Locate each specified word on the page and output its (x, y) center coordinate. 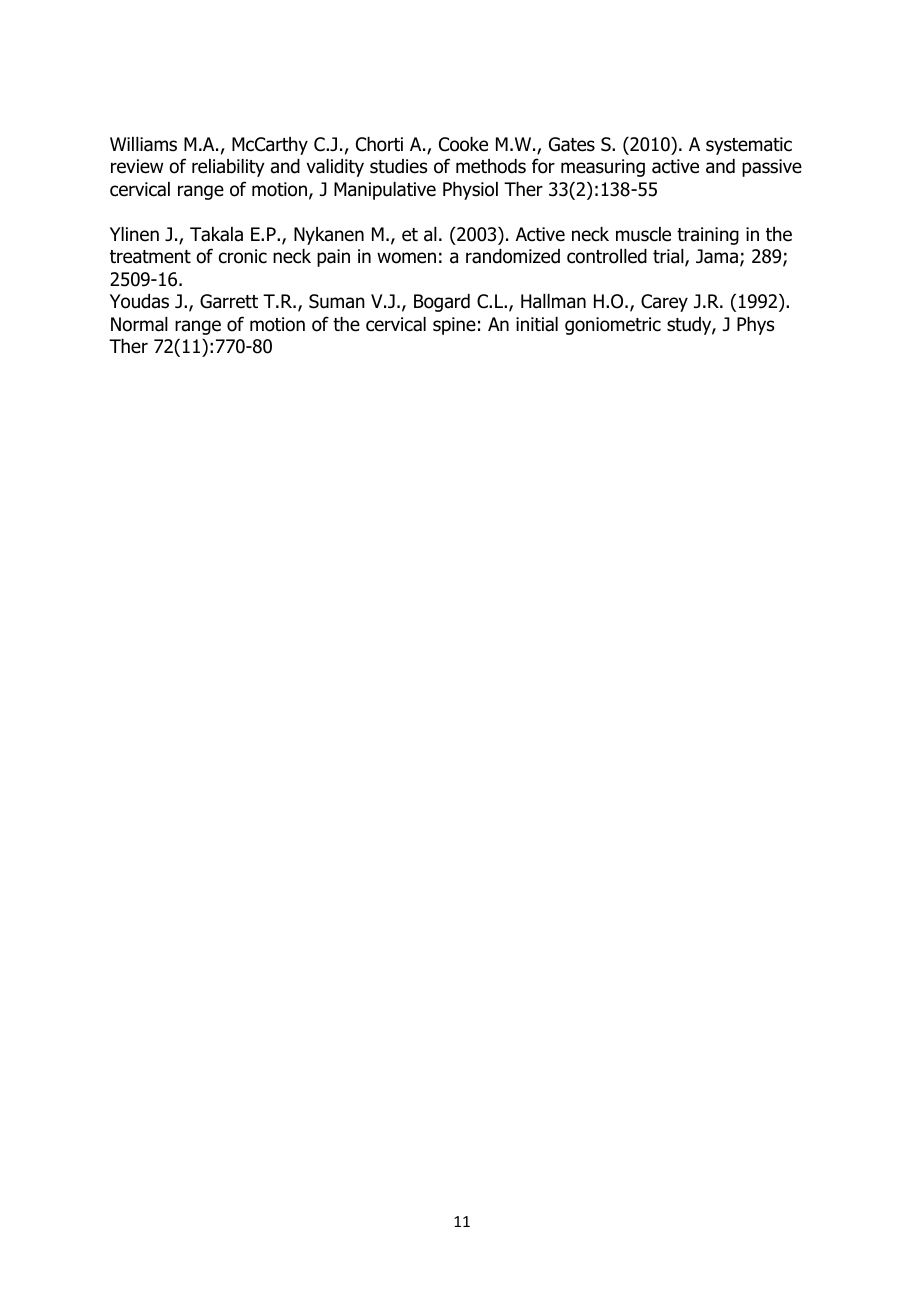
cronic (243, 256)
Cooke (463, 144)
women (406, 258)
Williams (143, 144)
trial (669, 257)
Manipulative (385, 191)
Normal (139, 324)
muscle (643, 234)
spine (454, 326)
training (708, 236)
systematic (749, 146)
